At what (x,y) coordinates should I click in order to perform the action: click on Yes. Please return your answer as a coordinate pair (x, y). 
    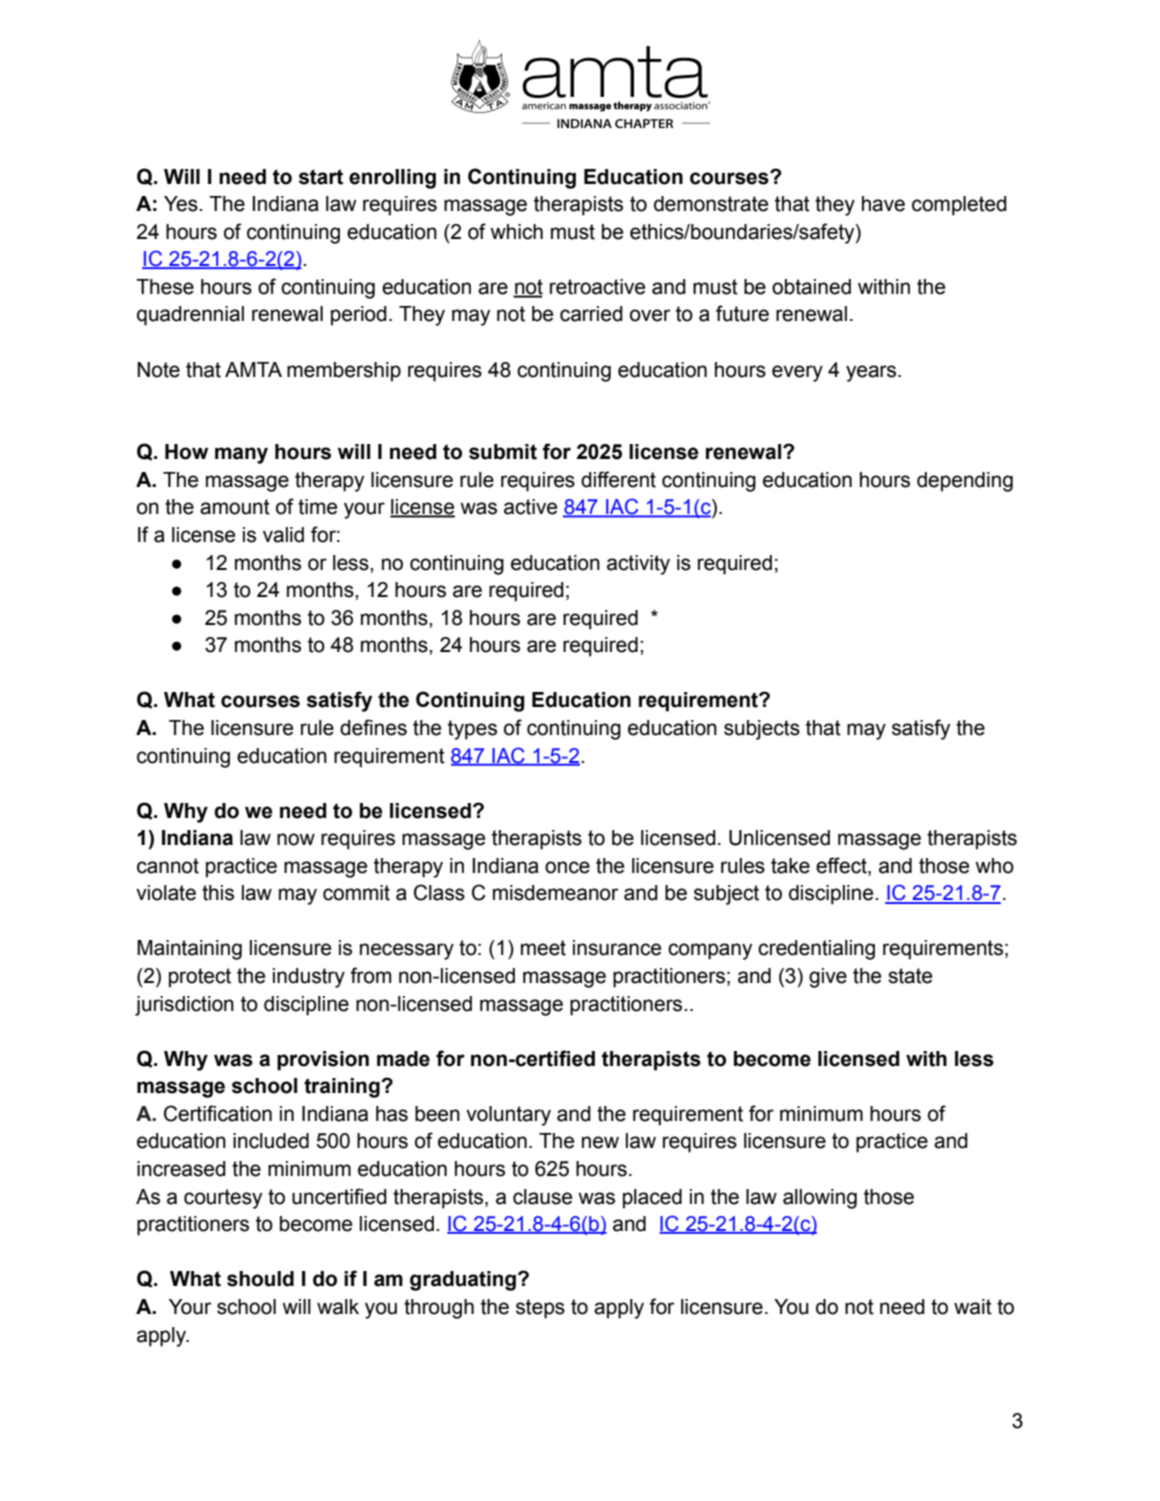
    Looking at the image, I should click on (182, 204).
